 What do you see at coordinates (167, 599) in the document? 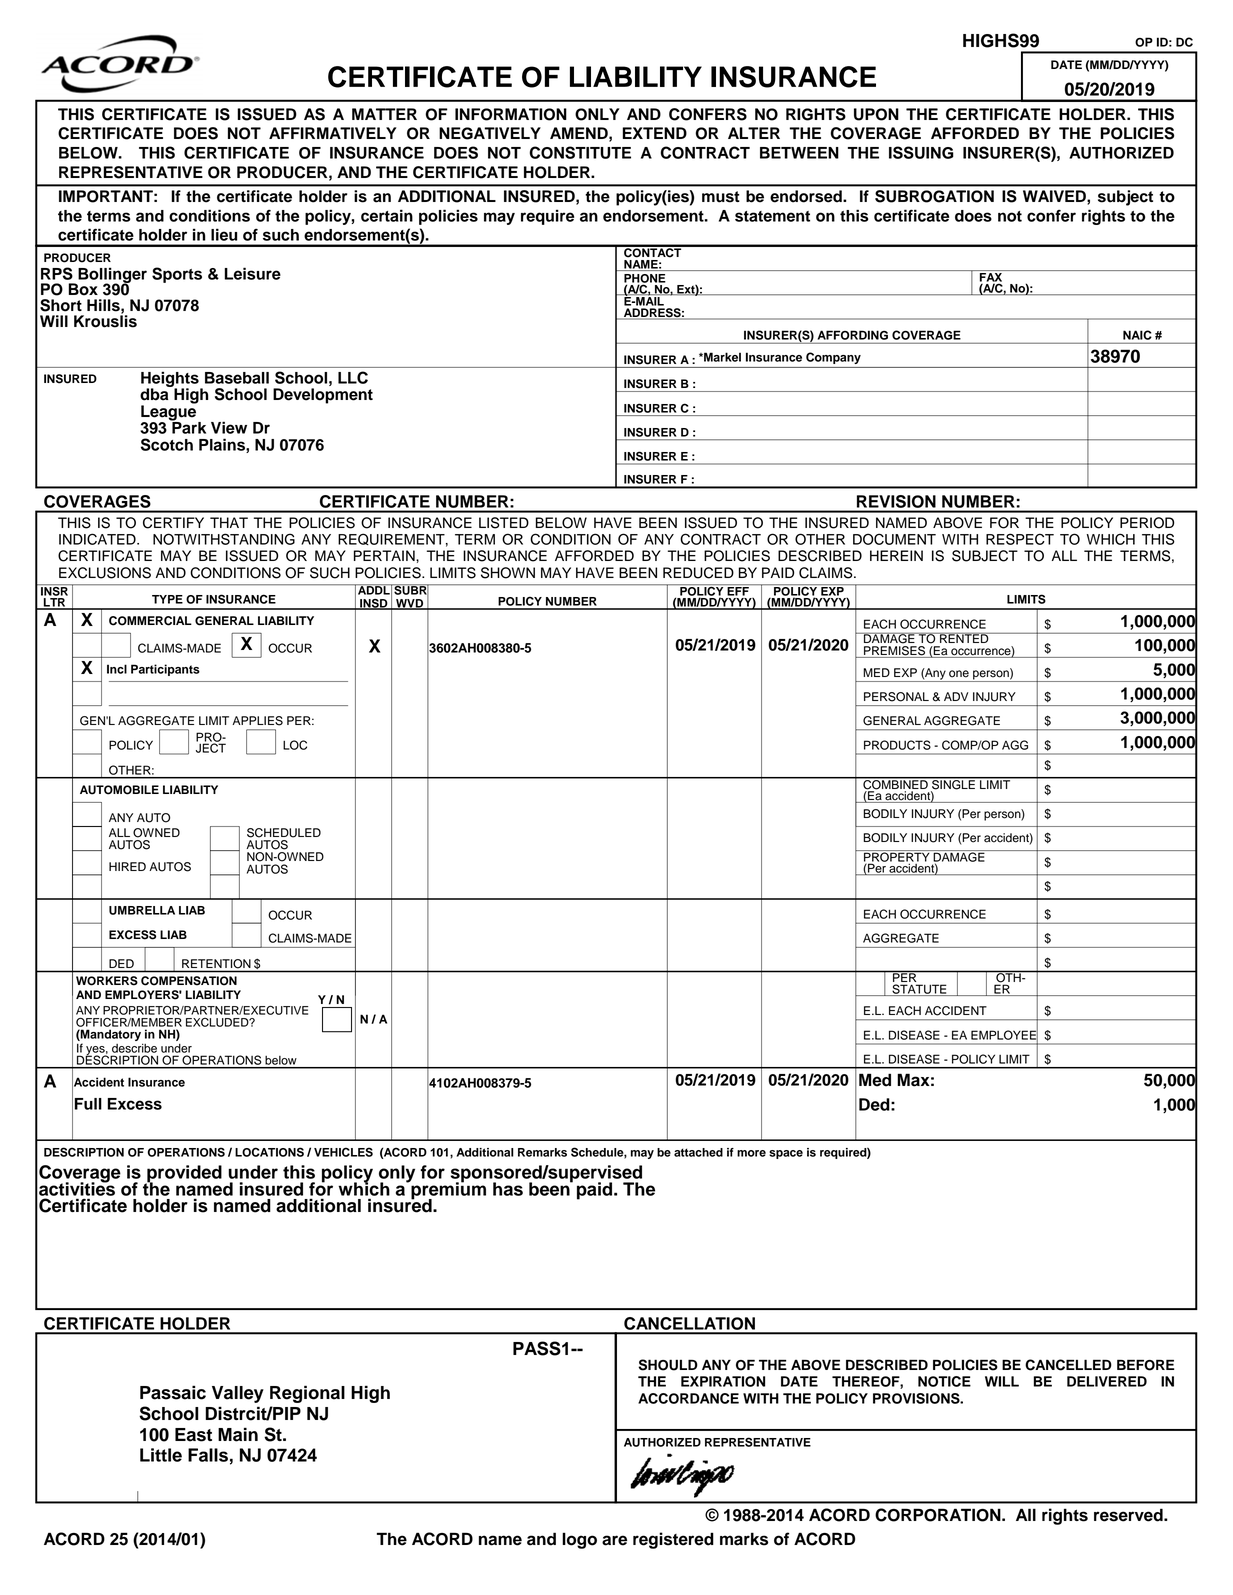
I see `TYPE` at bounding box center [167, 599].
